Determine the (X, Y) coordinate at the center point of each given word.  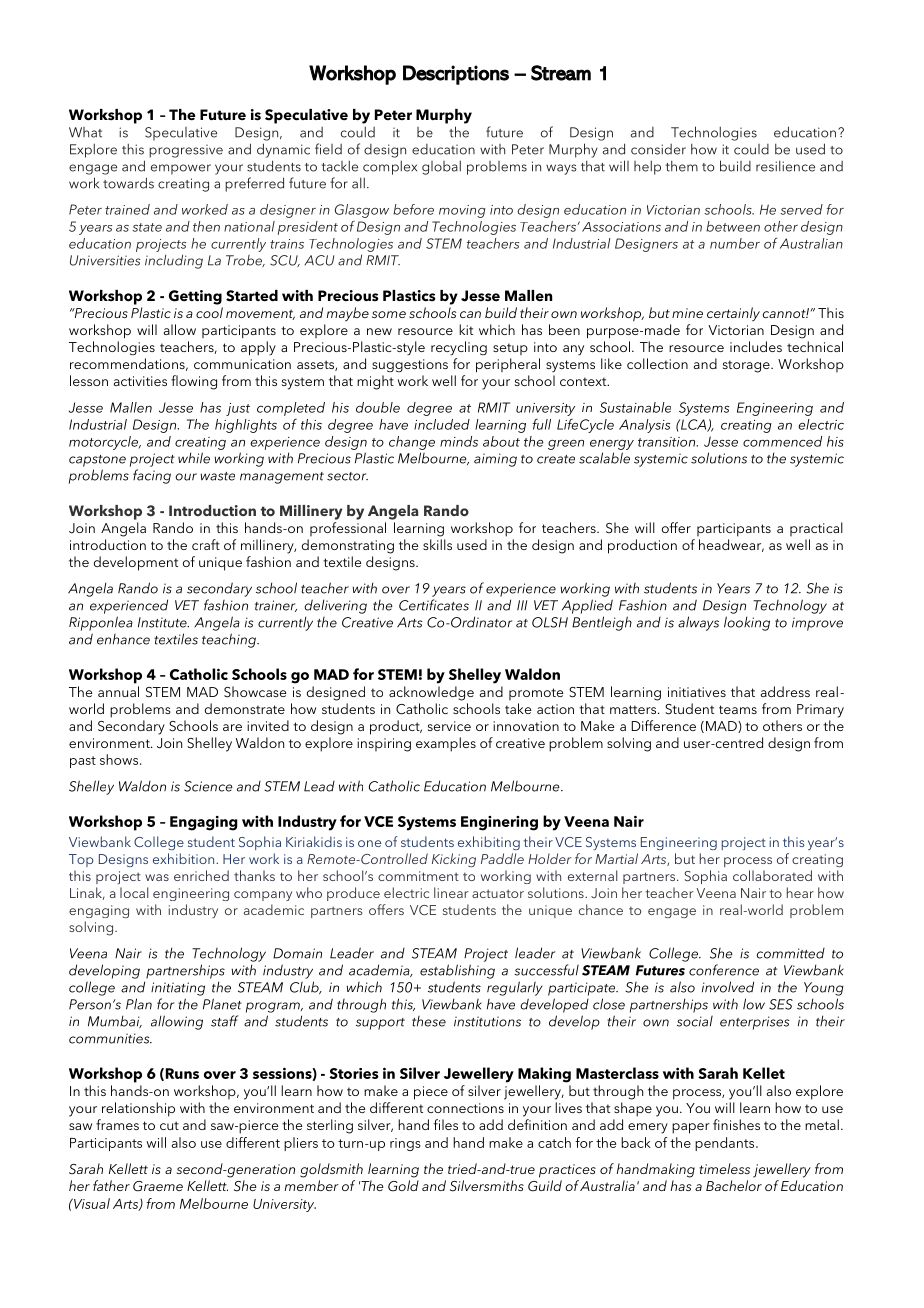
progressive (186, 151)
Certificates (434, 605)
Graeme (158, 1186)
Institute (163, 622)
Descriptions (456, 75)
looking (747, 623)
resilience (785, 166)
